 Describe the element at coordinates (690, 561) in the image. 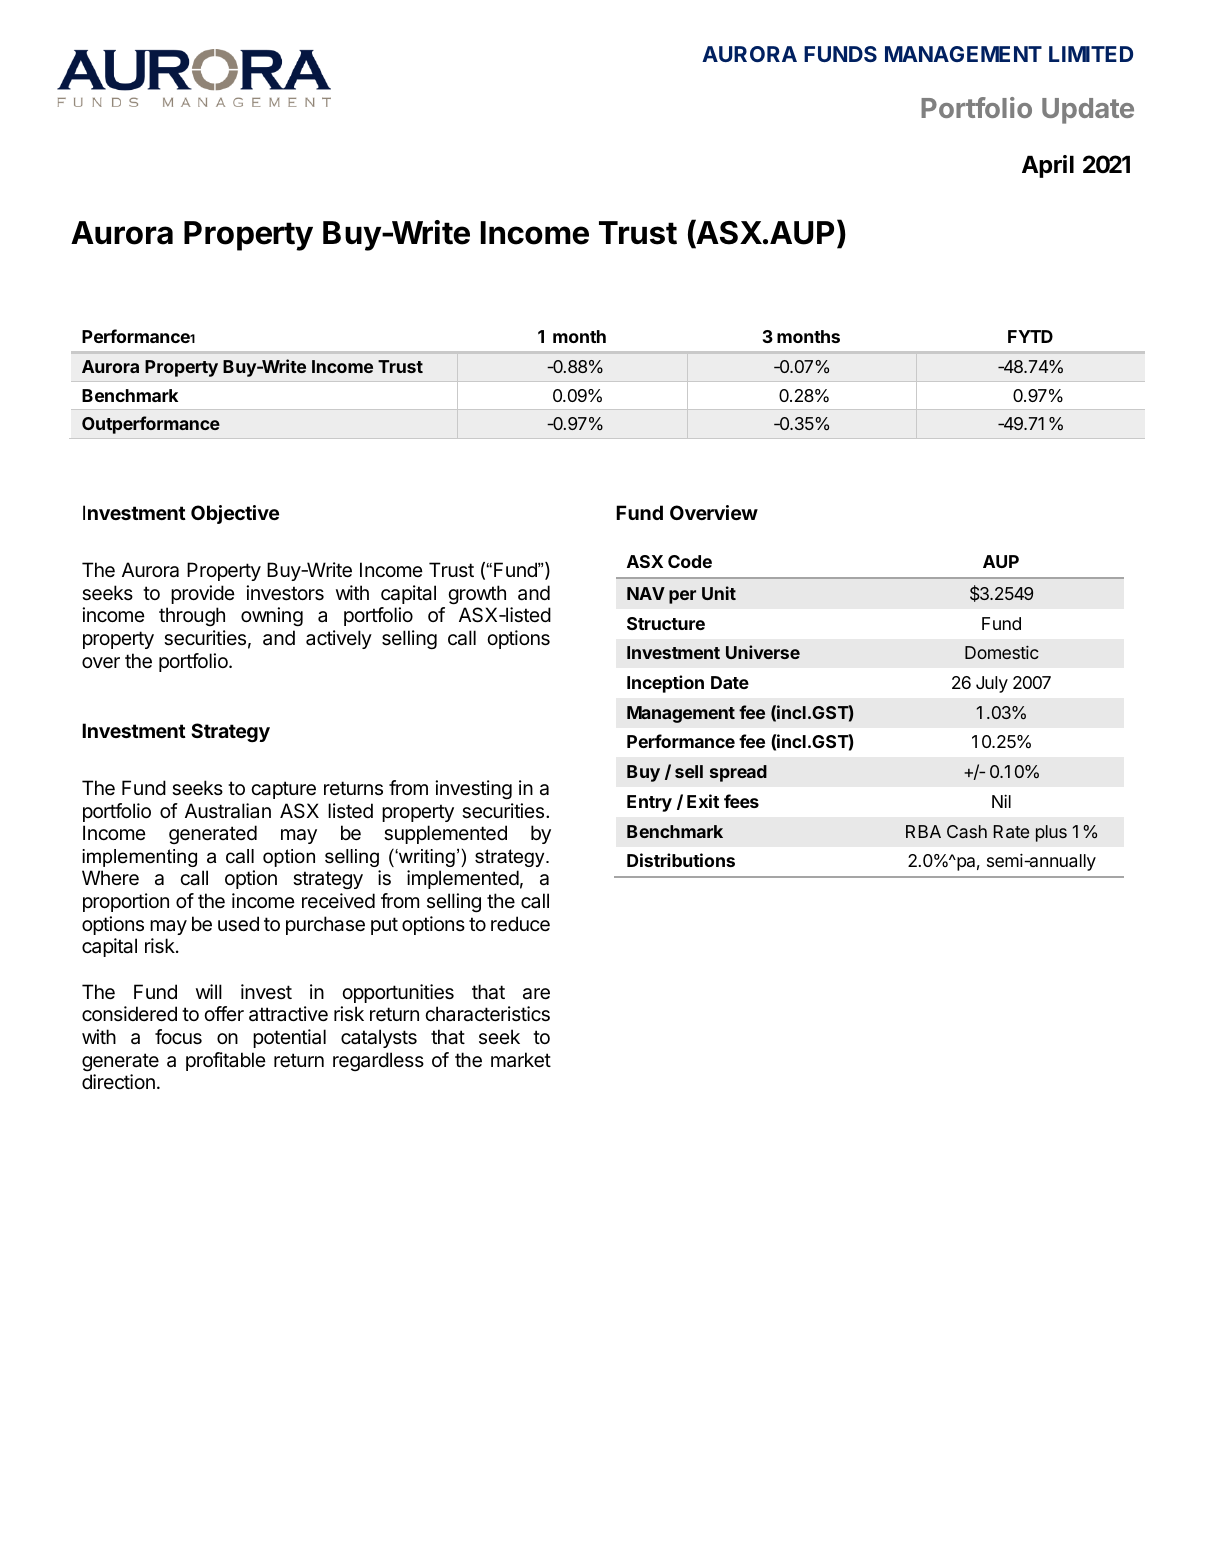

I see `Code` at that location.
